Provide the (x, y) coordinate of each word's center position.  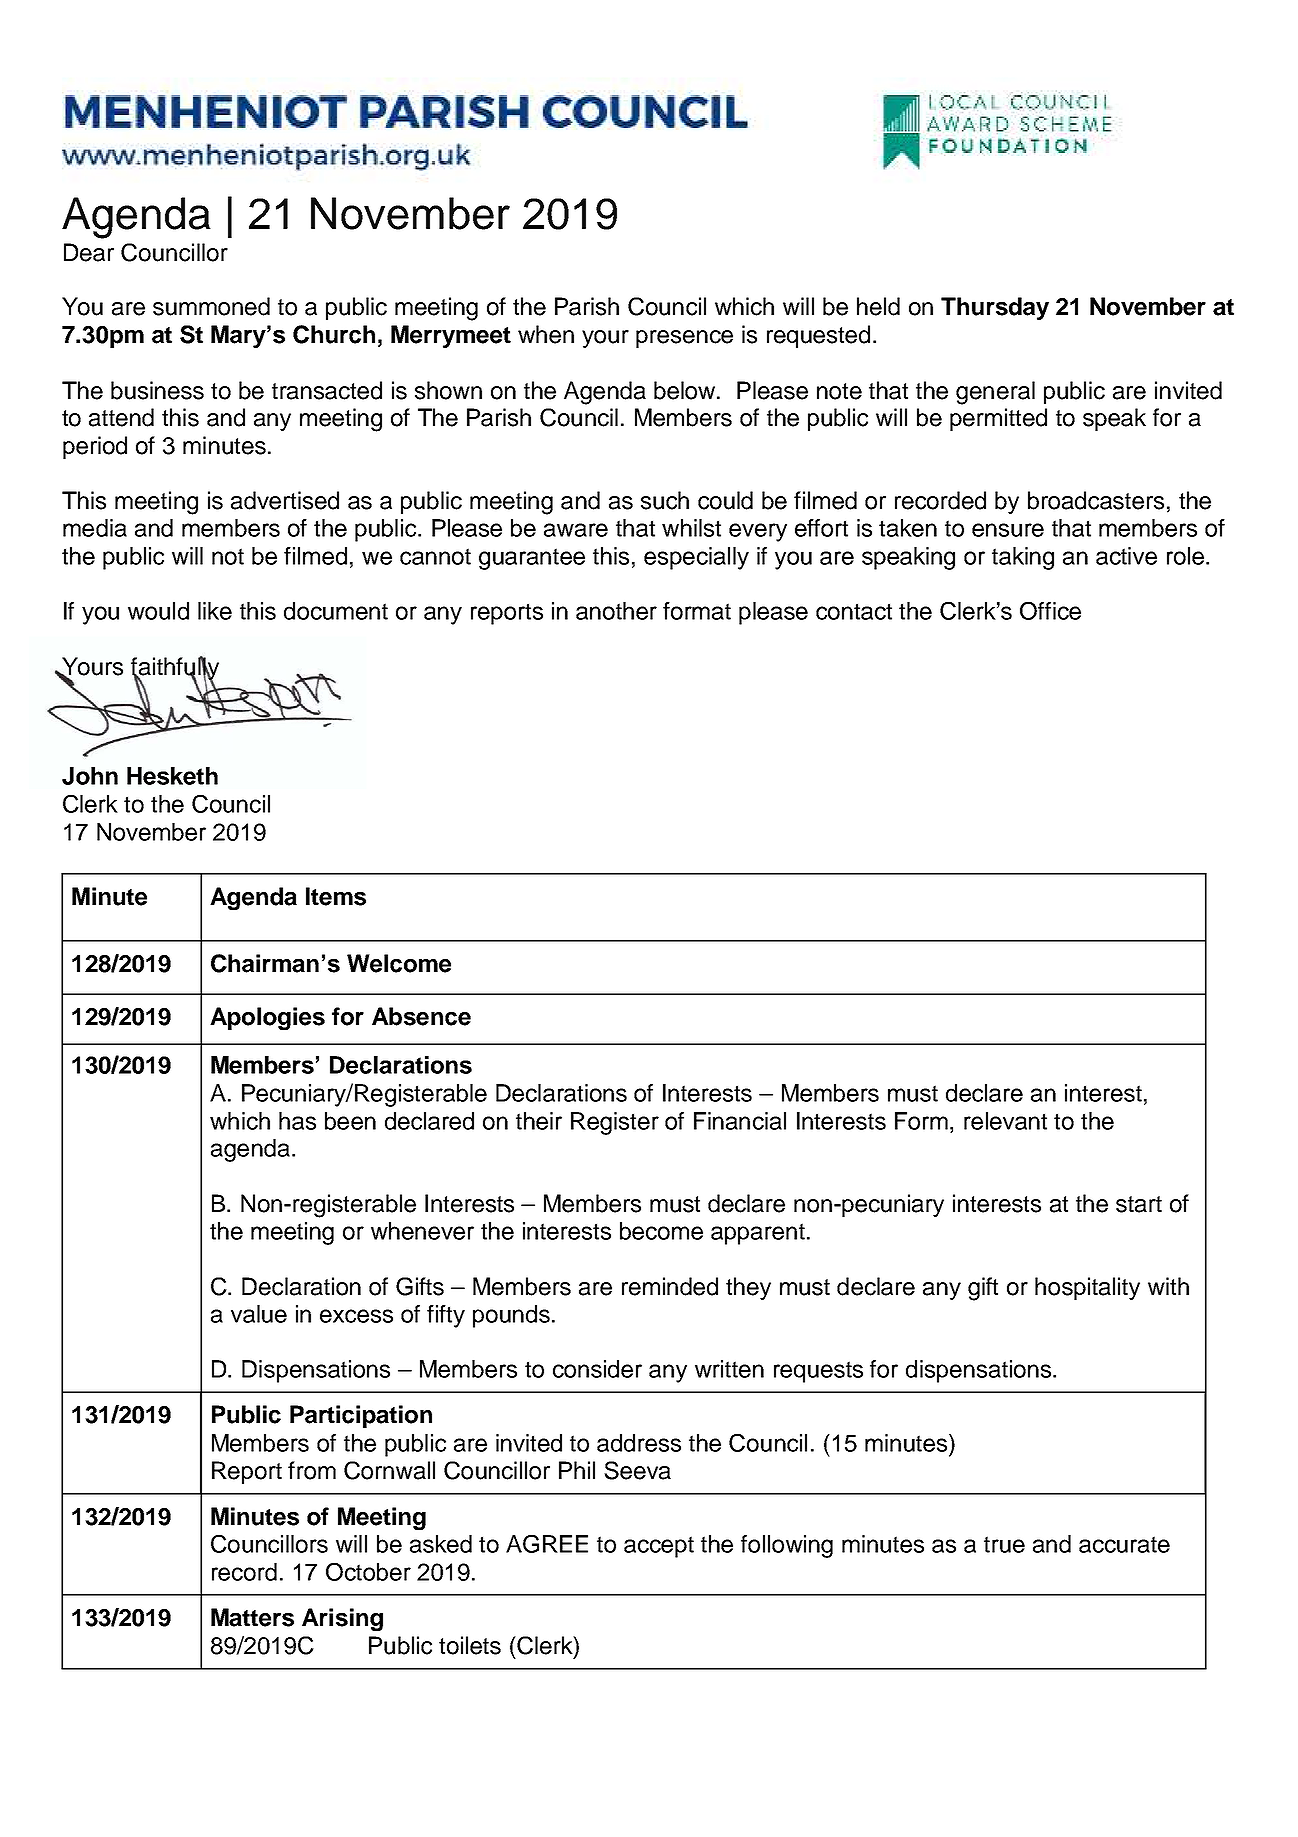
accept (659, 1547)
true (1004, 1544)
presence (684, 339)
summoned (211, 306)
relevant (1005, 1121)
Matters (252, 1617)
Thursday (995, 308)
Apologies (267, 1018)
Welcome (399, 963)
